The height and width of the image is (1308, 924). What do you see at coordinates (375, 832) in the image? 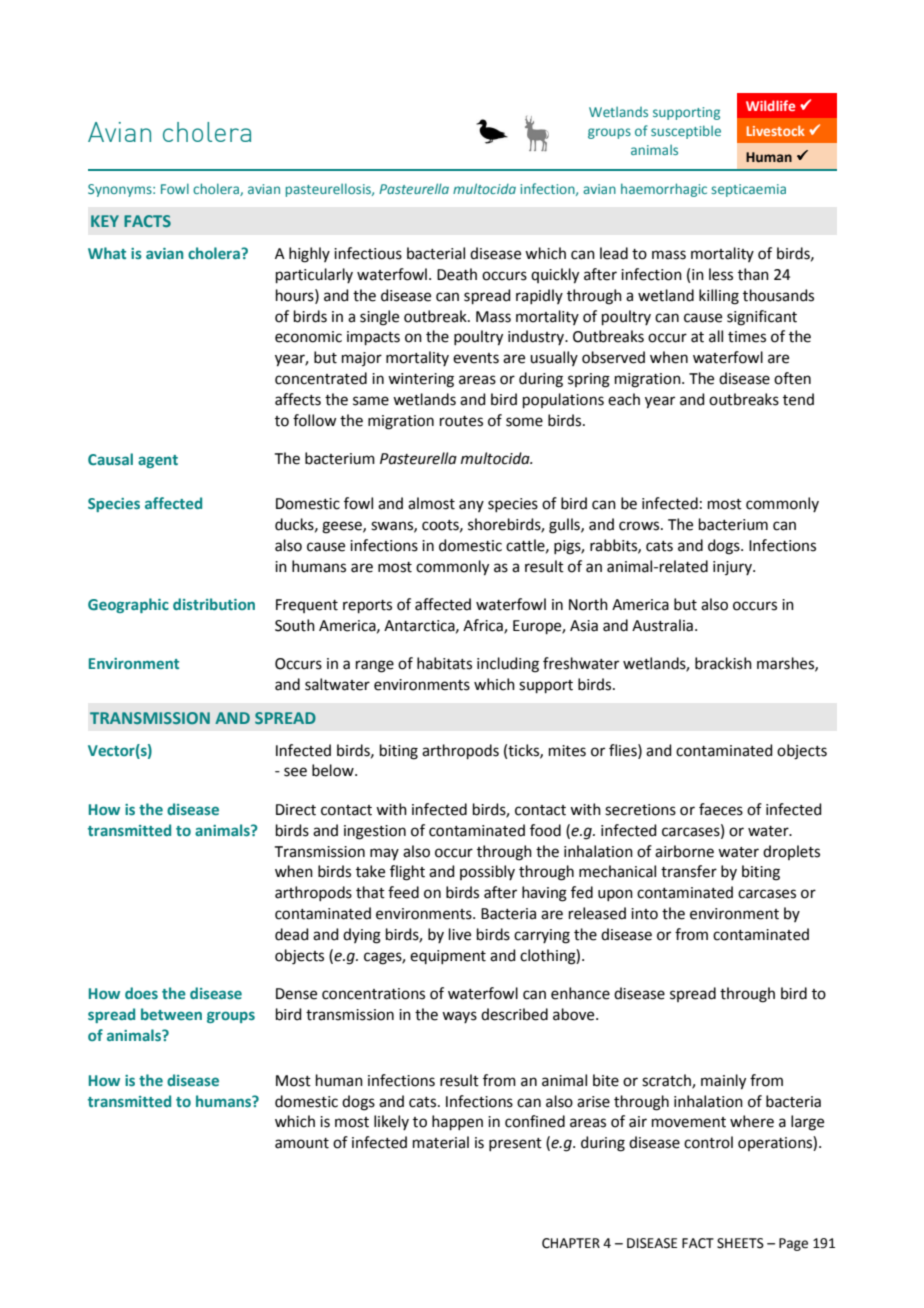
I see `ingestion` at bounding box center [375, 832].
